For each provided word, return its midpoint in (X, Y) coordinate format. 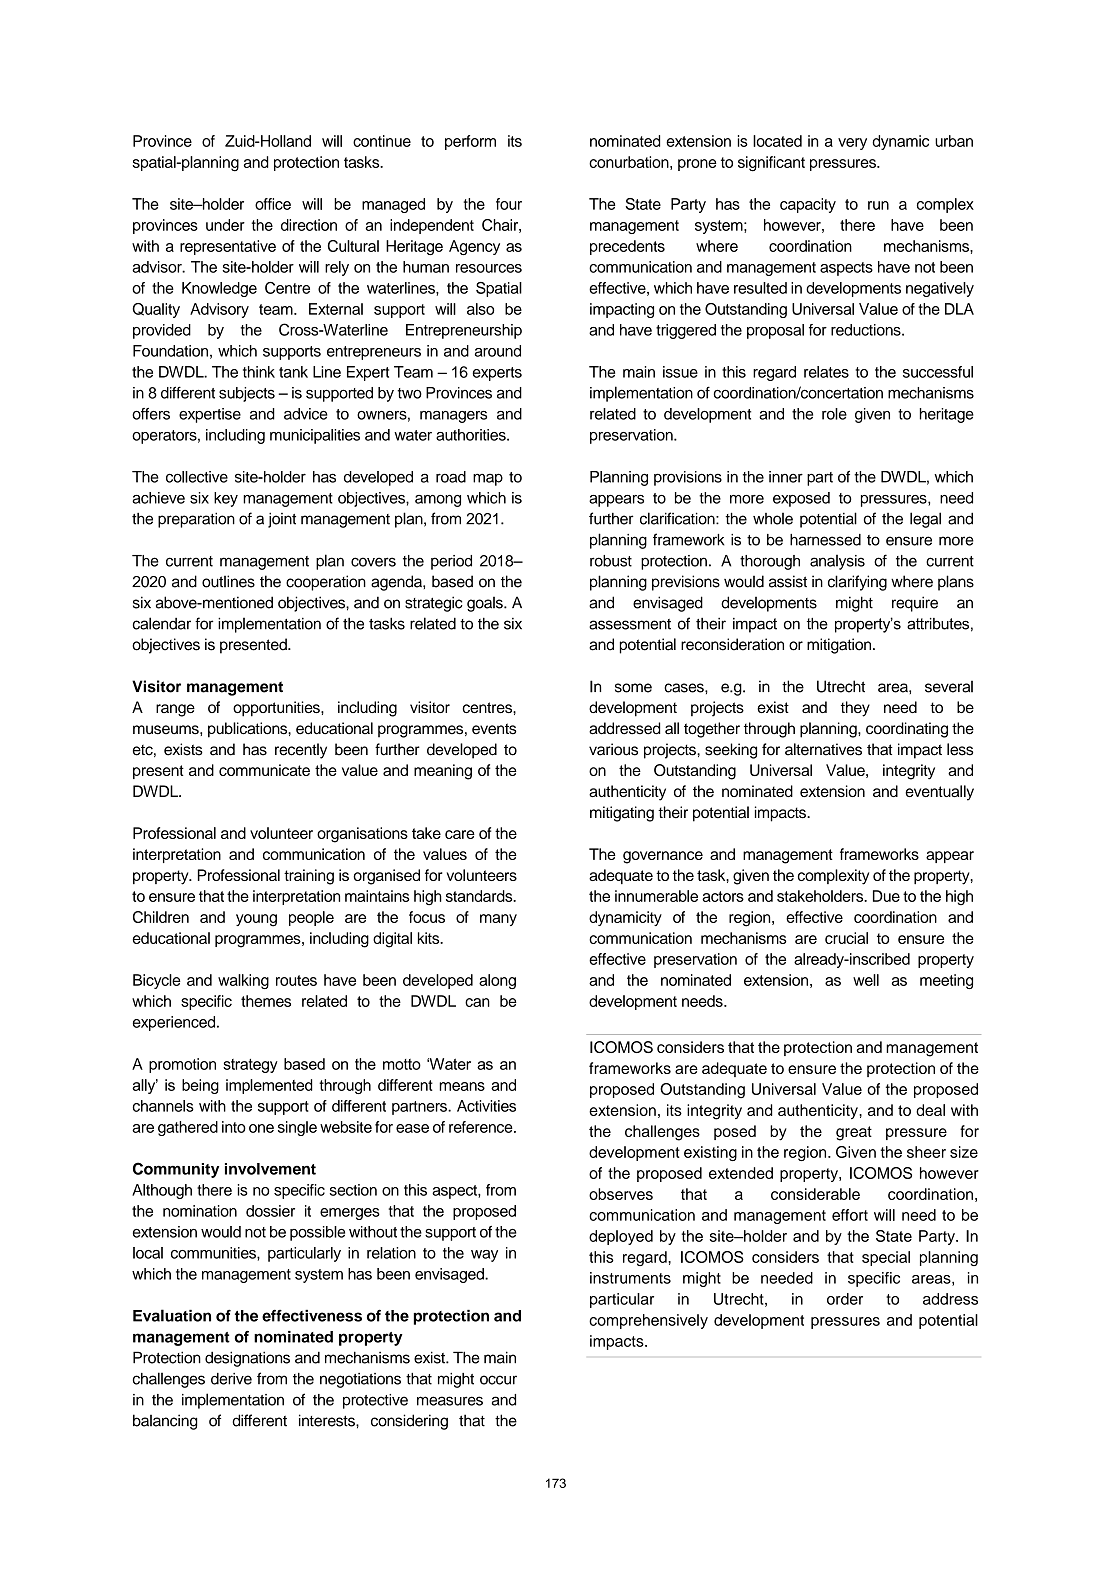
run (878, 205)
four (509, 204)
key (226, 499)
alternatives (823, 749)
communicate (264, 770)
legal (925, 520)
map (488, 479)
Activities (486, 1106)
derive (231, 1379)
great (854, 1133)
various (613, 749)
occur (498, 1380)
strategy (250, 1066)
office (273, 204)
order (845, 1299)
